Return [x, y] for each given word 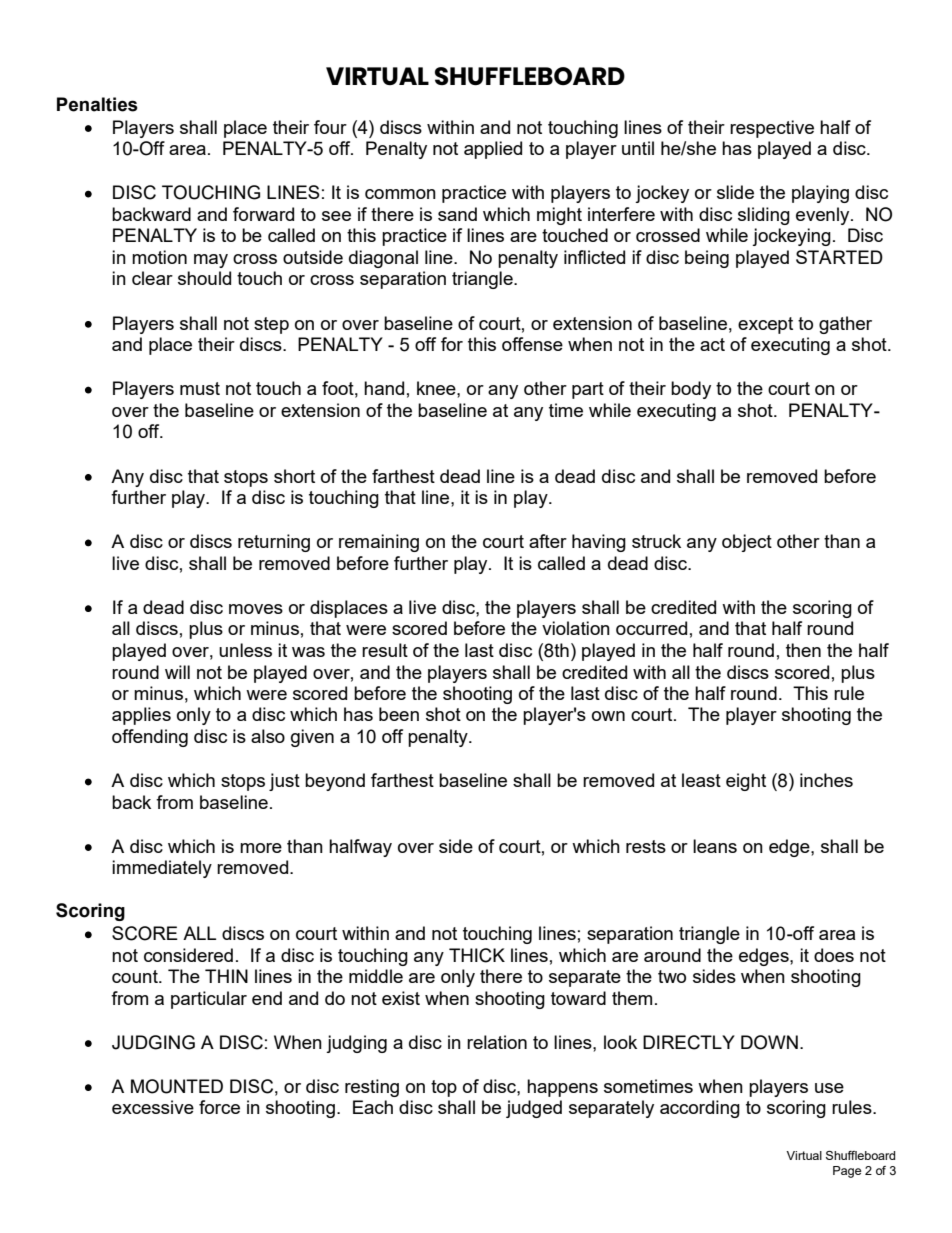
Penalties [97, 104]
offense [532, 344]
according [700, 1109]
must [200, 388]
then [803, 650]
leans [715, 846]
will [177, 672]
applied [493, 150]
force [219, 1107]
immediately [162, 869]
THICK [477, 955]
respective [772, 129]
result [385, 650]
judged [534, 1109]
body [691, 390]
